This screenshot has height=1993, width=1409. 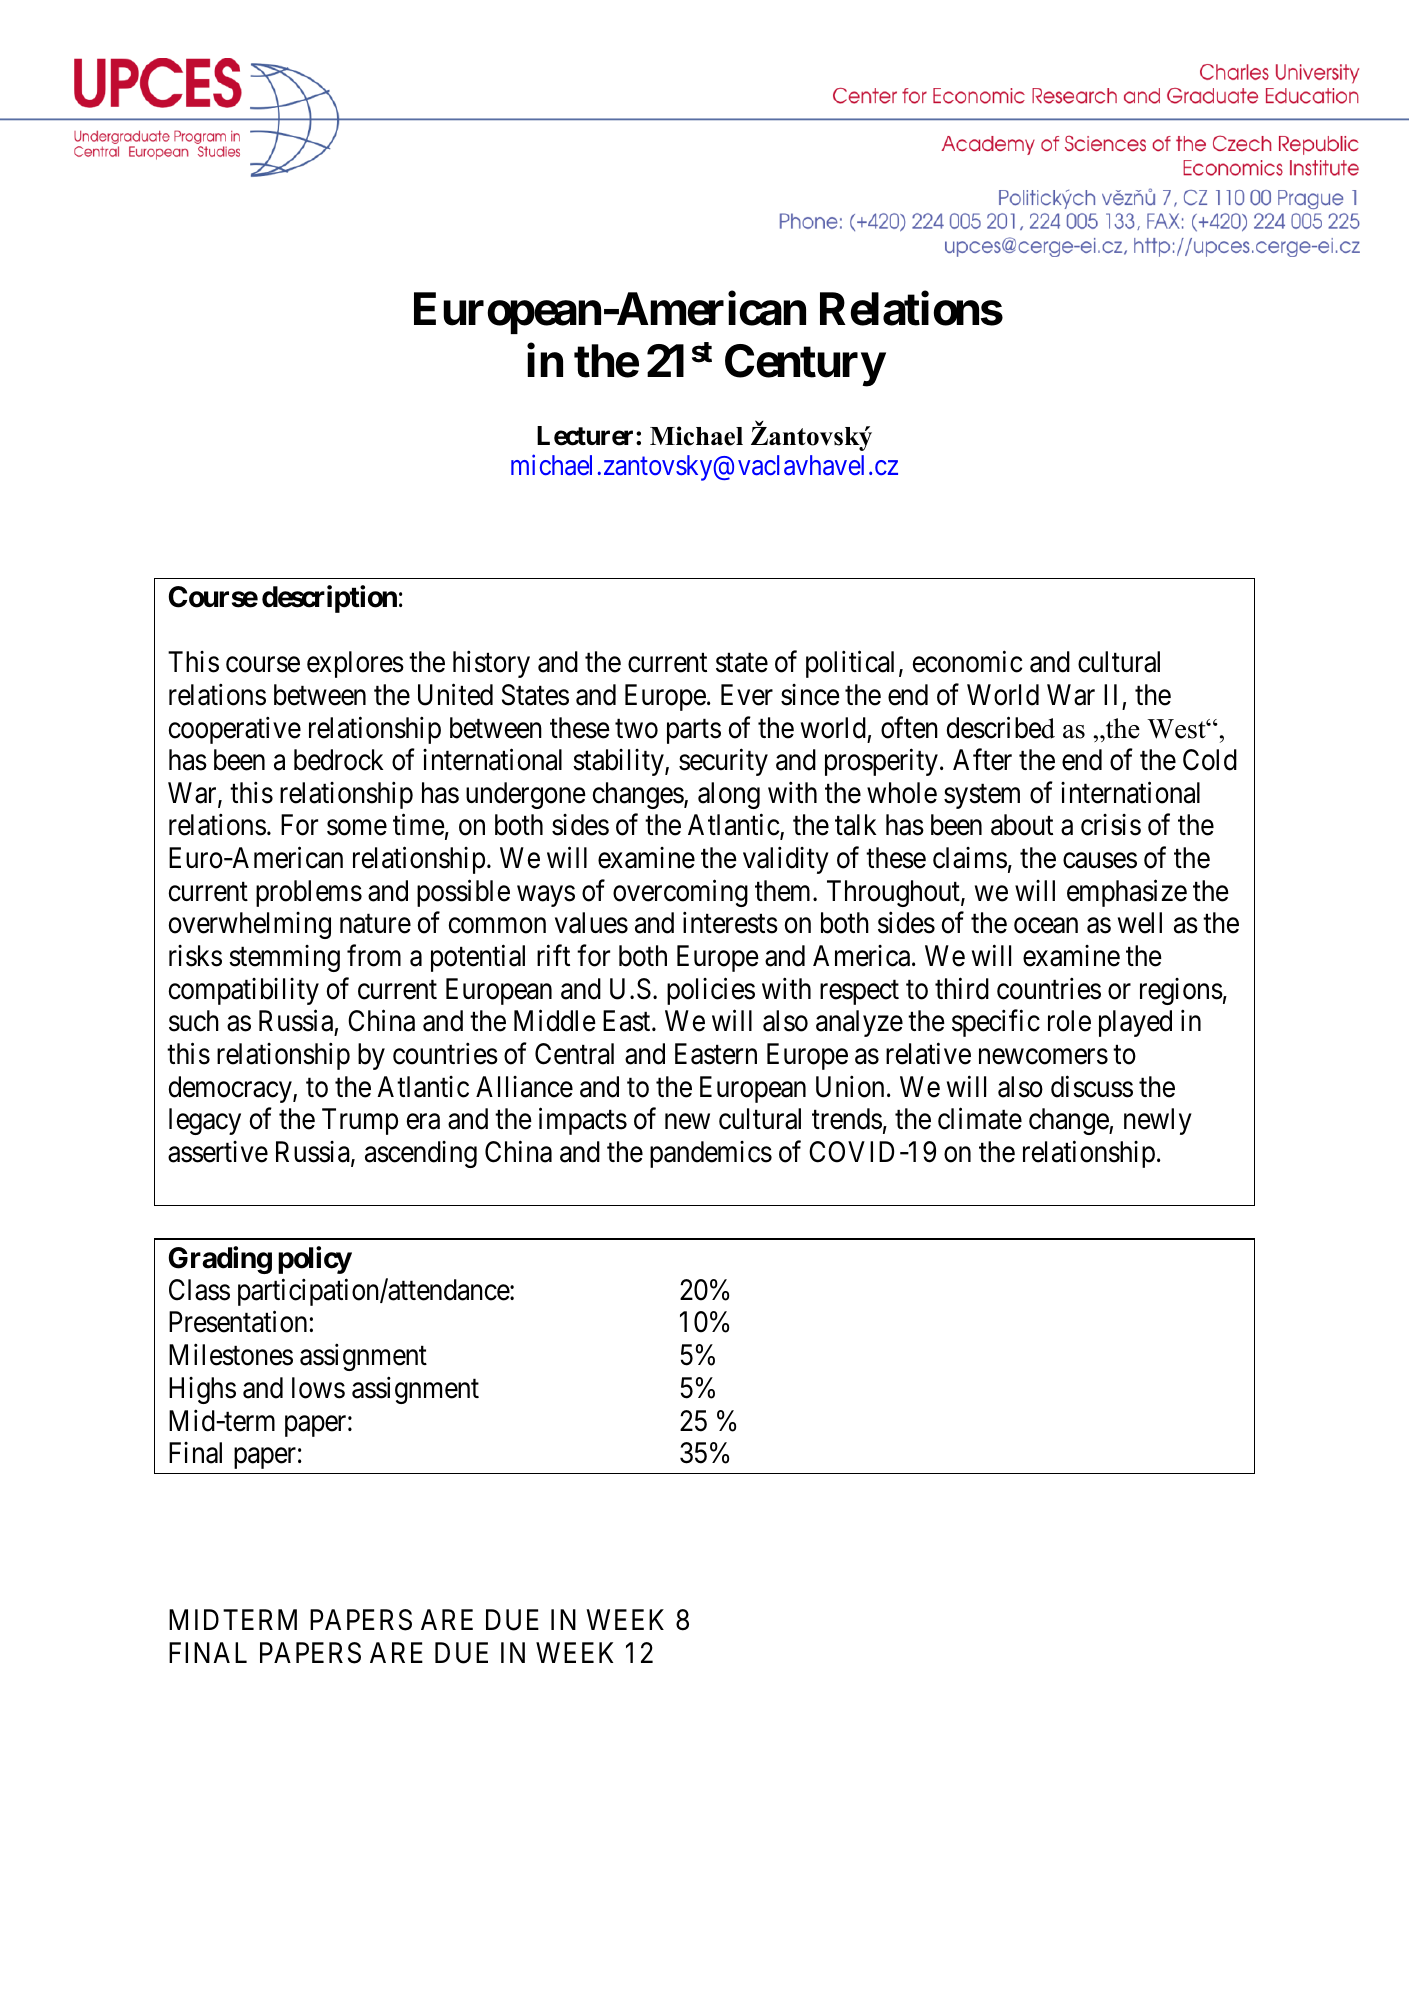 What do you see at coordinates (360, 1122) in the screenshot?
I see `Trump` at bounding box center [360, 1122].
